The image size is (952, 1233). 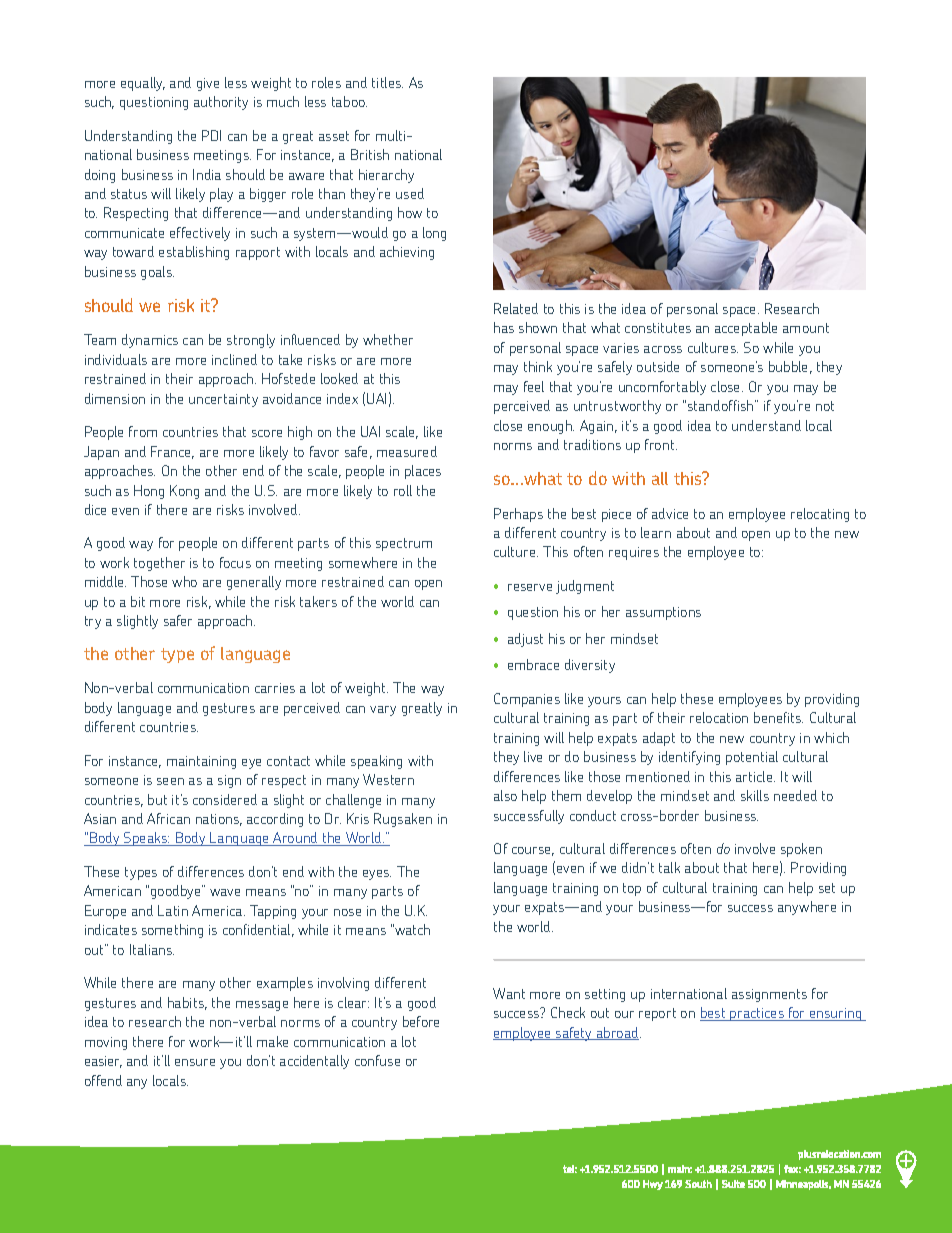 I want to click on not, so click(x=825, y=406).
